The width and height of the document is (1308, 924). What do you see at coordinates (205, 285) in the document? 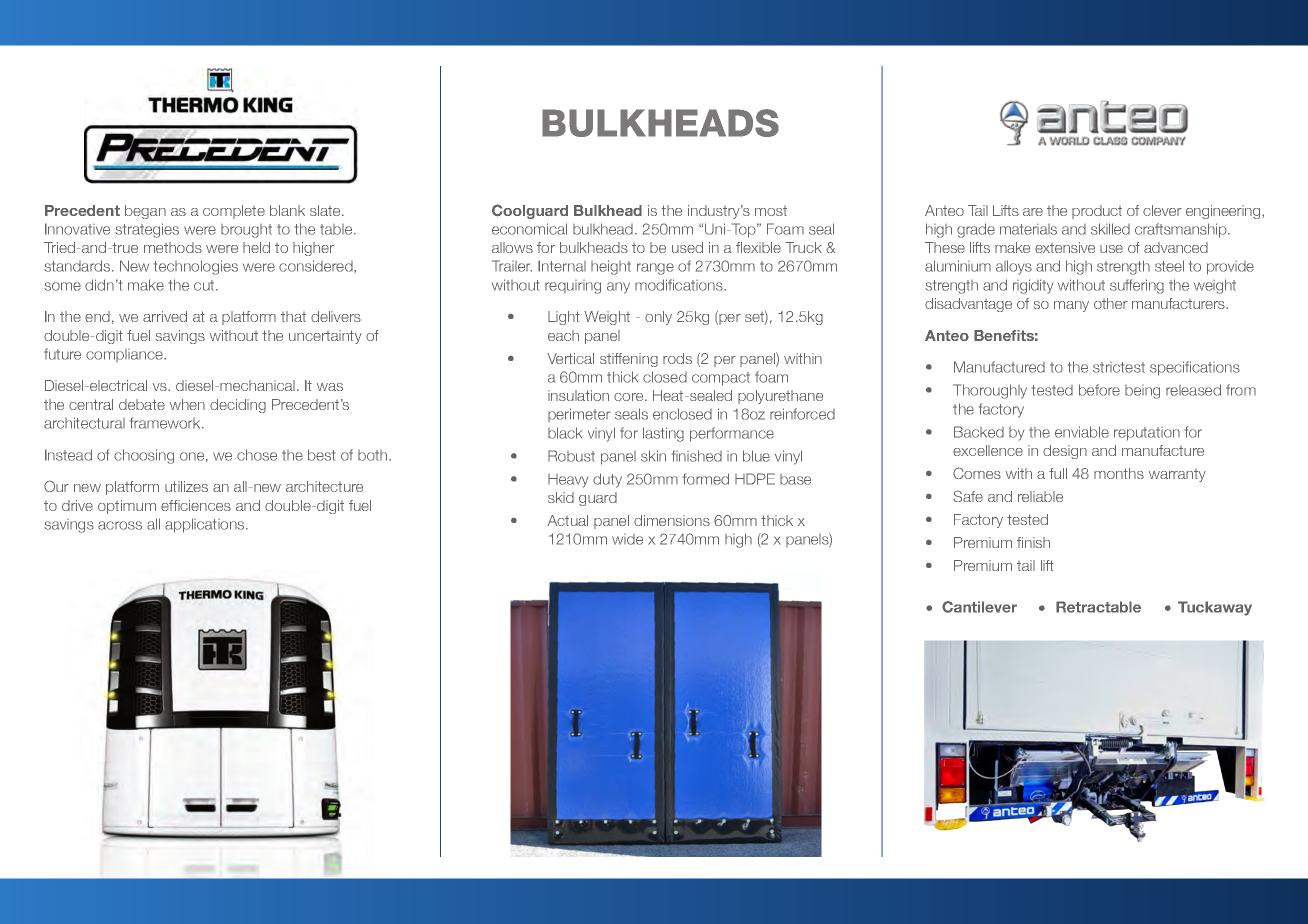
I see `cut` at bounding box center [205, 285].
